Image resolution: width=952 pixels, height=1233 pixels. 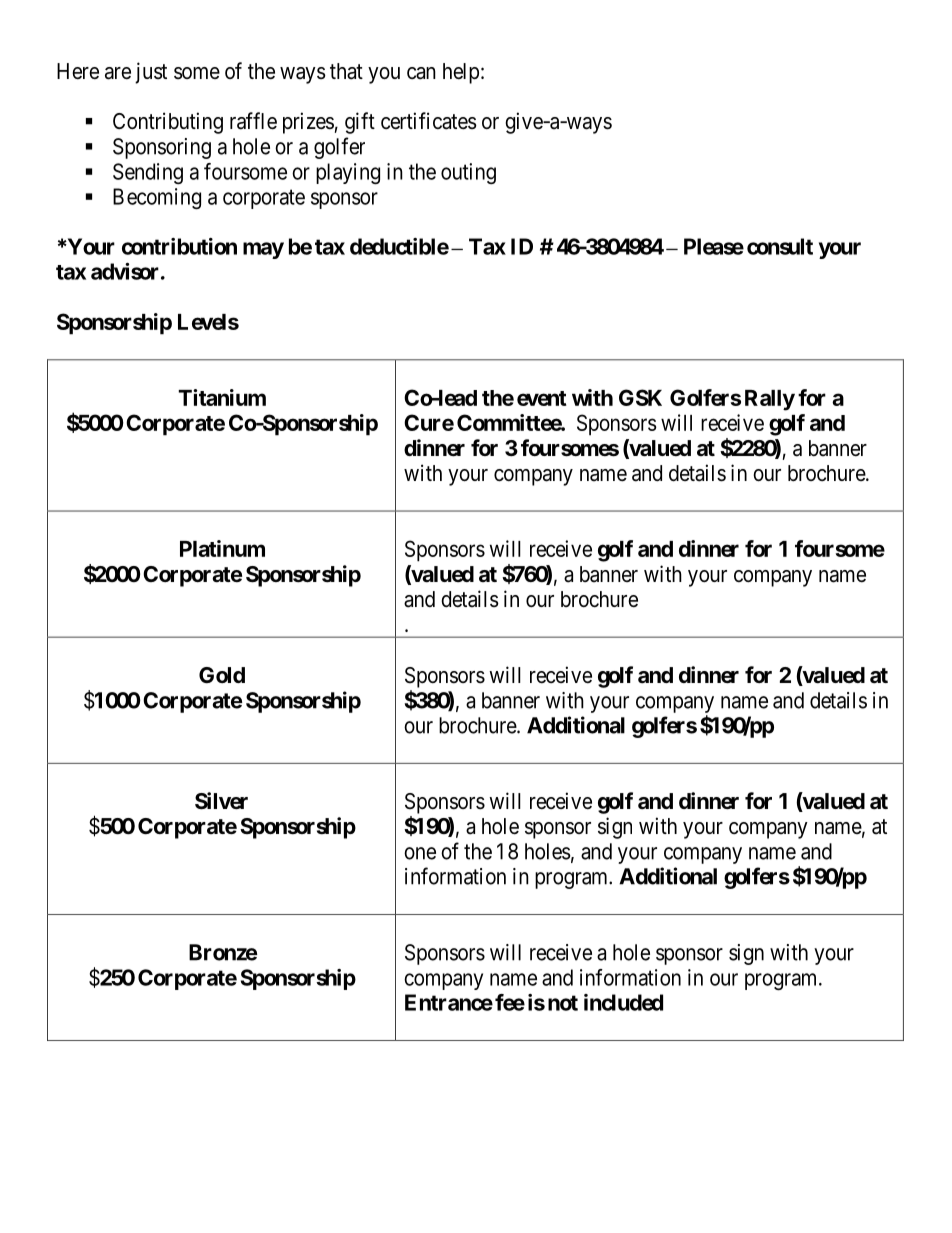 I want to click on Rally, so click(x=770, y=400).
